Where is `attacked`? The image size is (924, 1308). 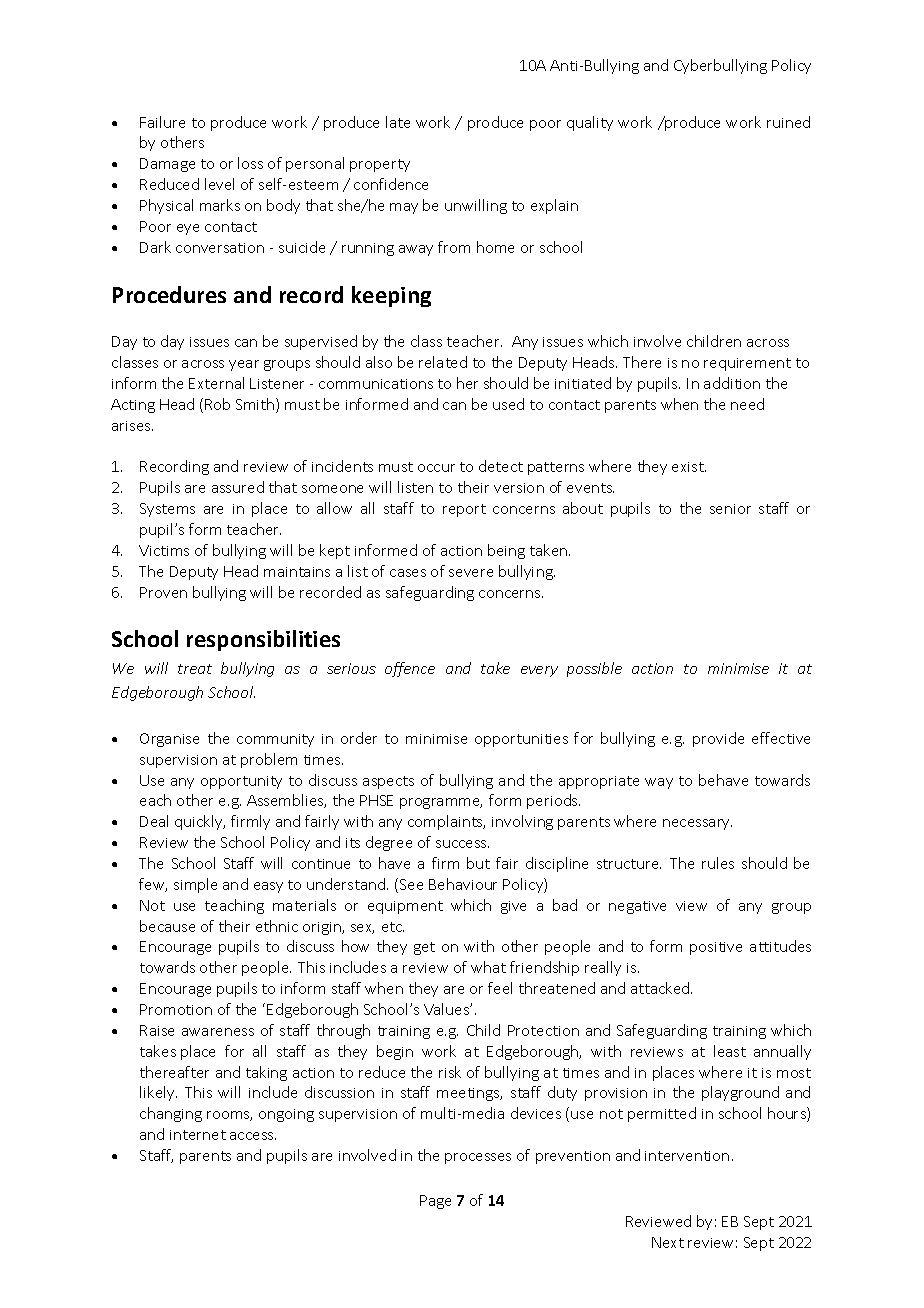 attacked is located at coordinates (661, 988).
